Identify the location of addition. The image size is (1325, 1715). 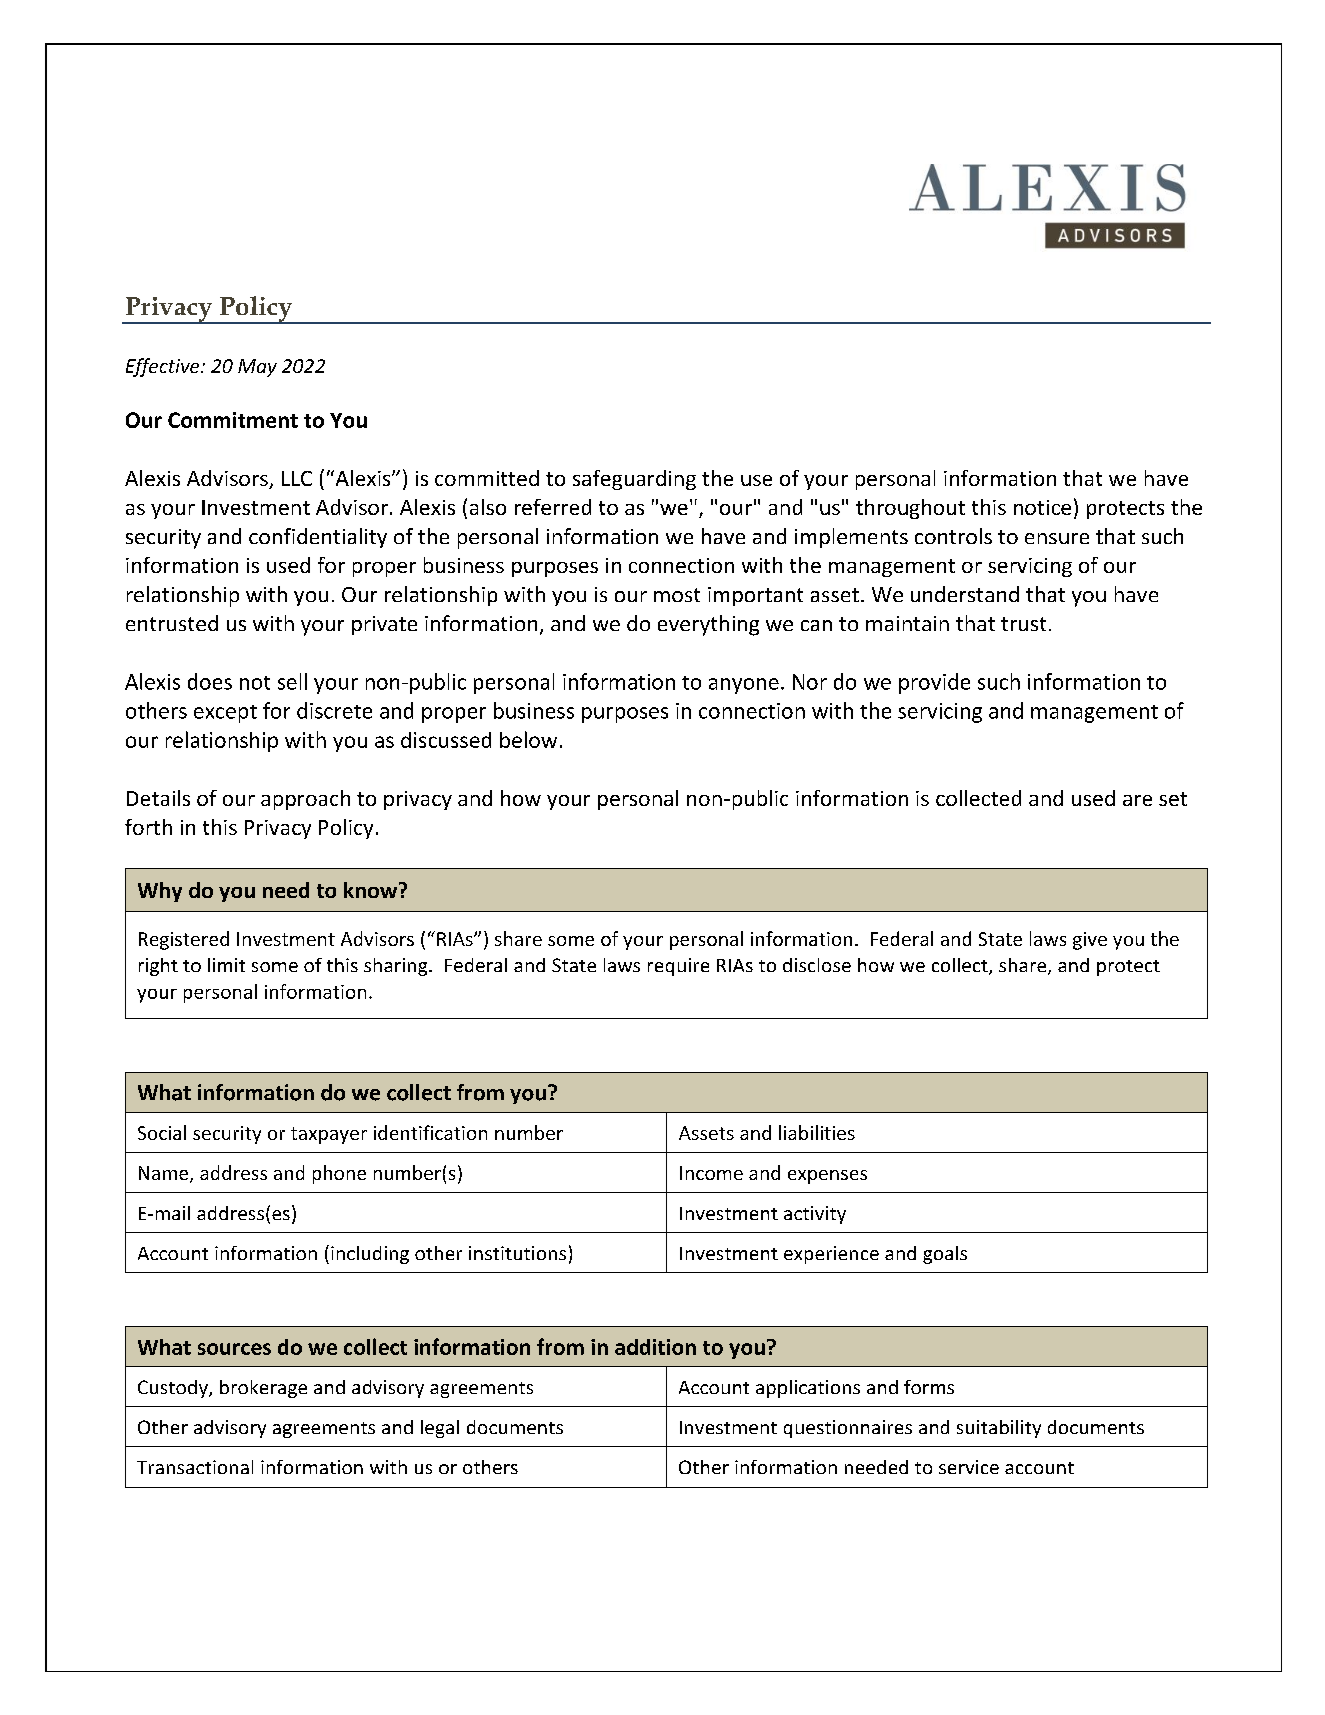
(655, 1347).
